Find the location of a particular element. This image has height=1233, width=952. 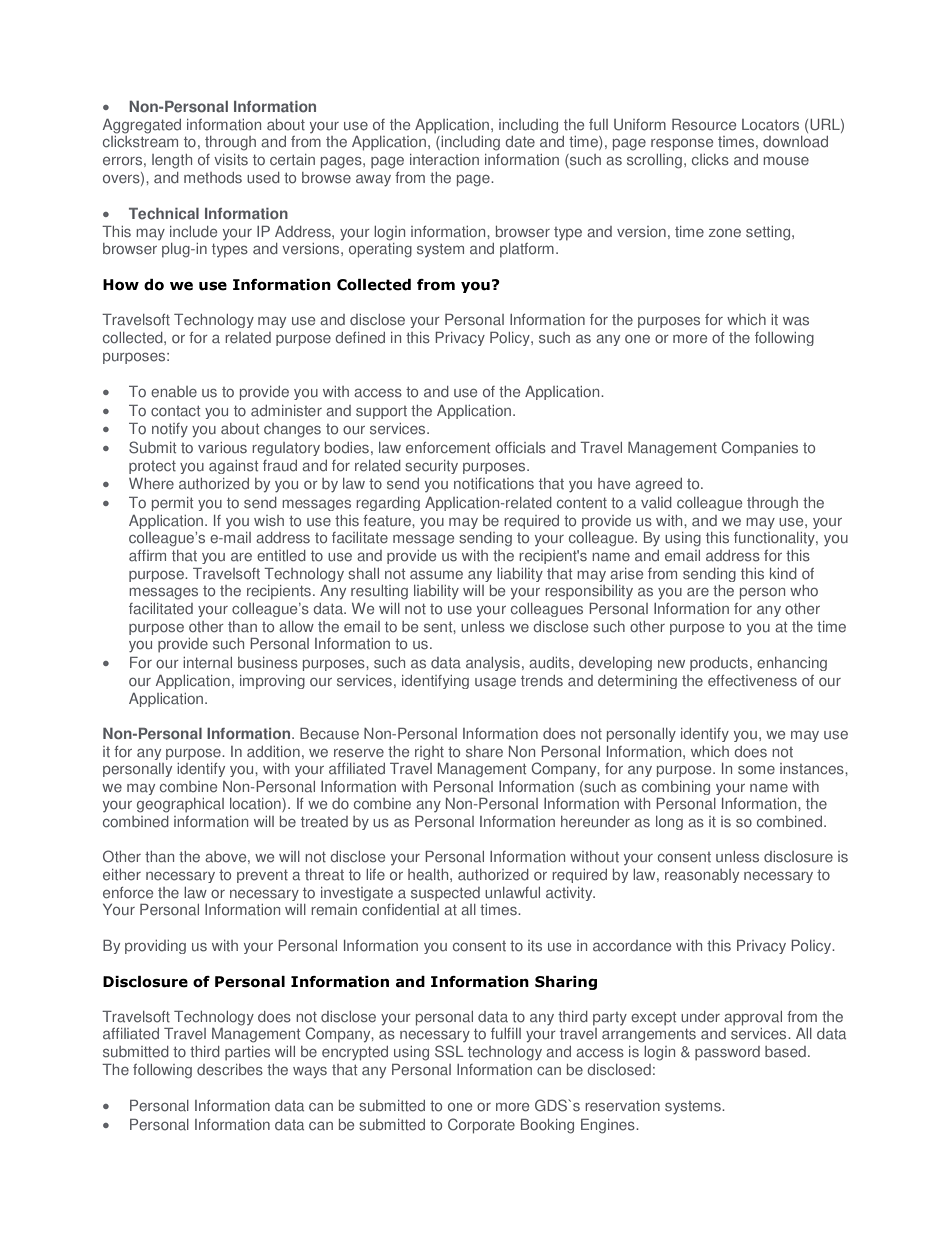

internal is located at coordinates (207, 663).
